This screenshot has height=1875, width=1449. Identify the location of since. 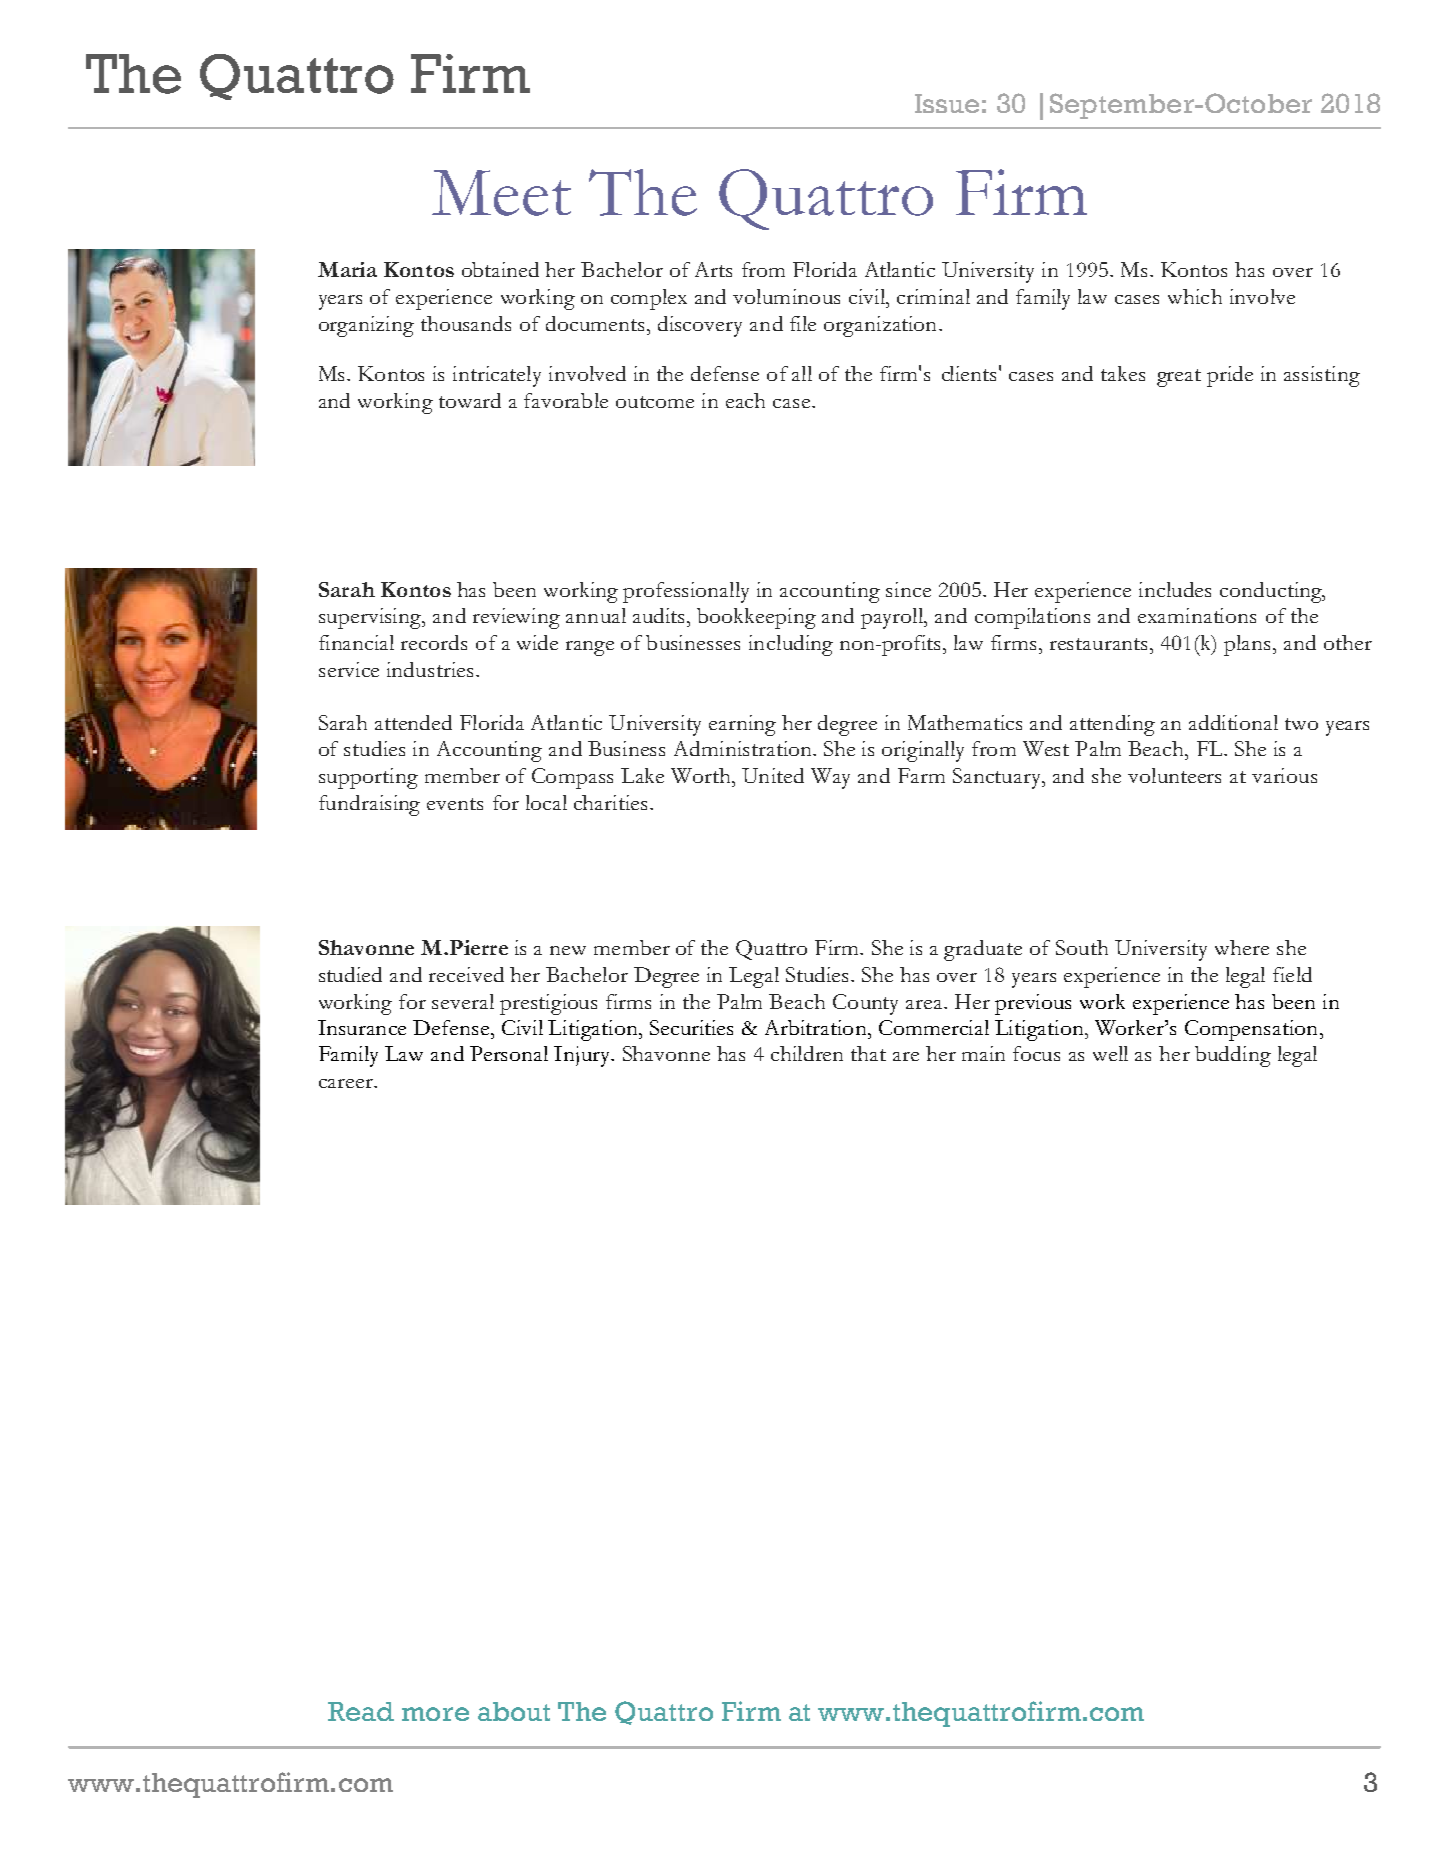
(908, 589).
